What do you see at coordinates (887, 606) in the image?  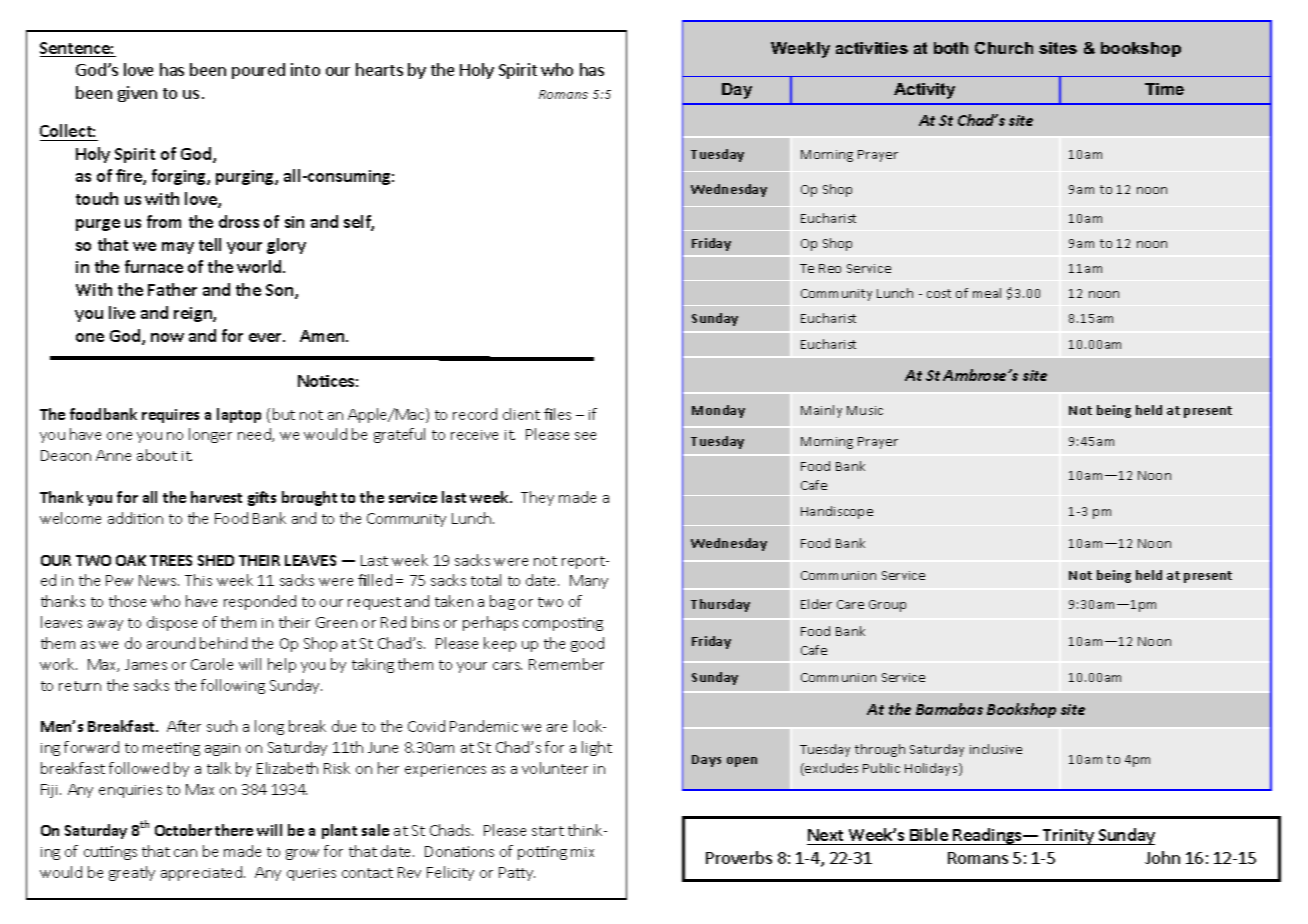 I see `Group` at bounding box center [887, 606].
